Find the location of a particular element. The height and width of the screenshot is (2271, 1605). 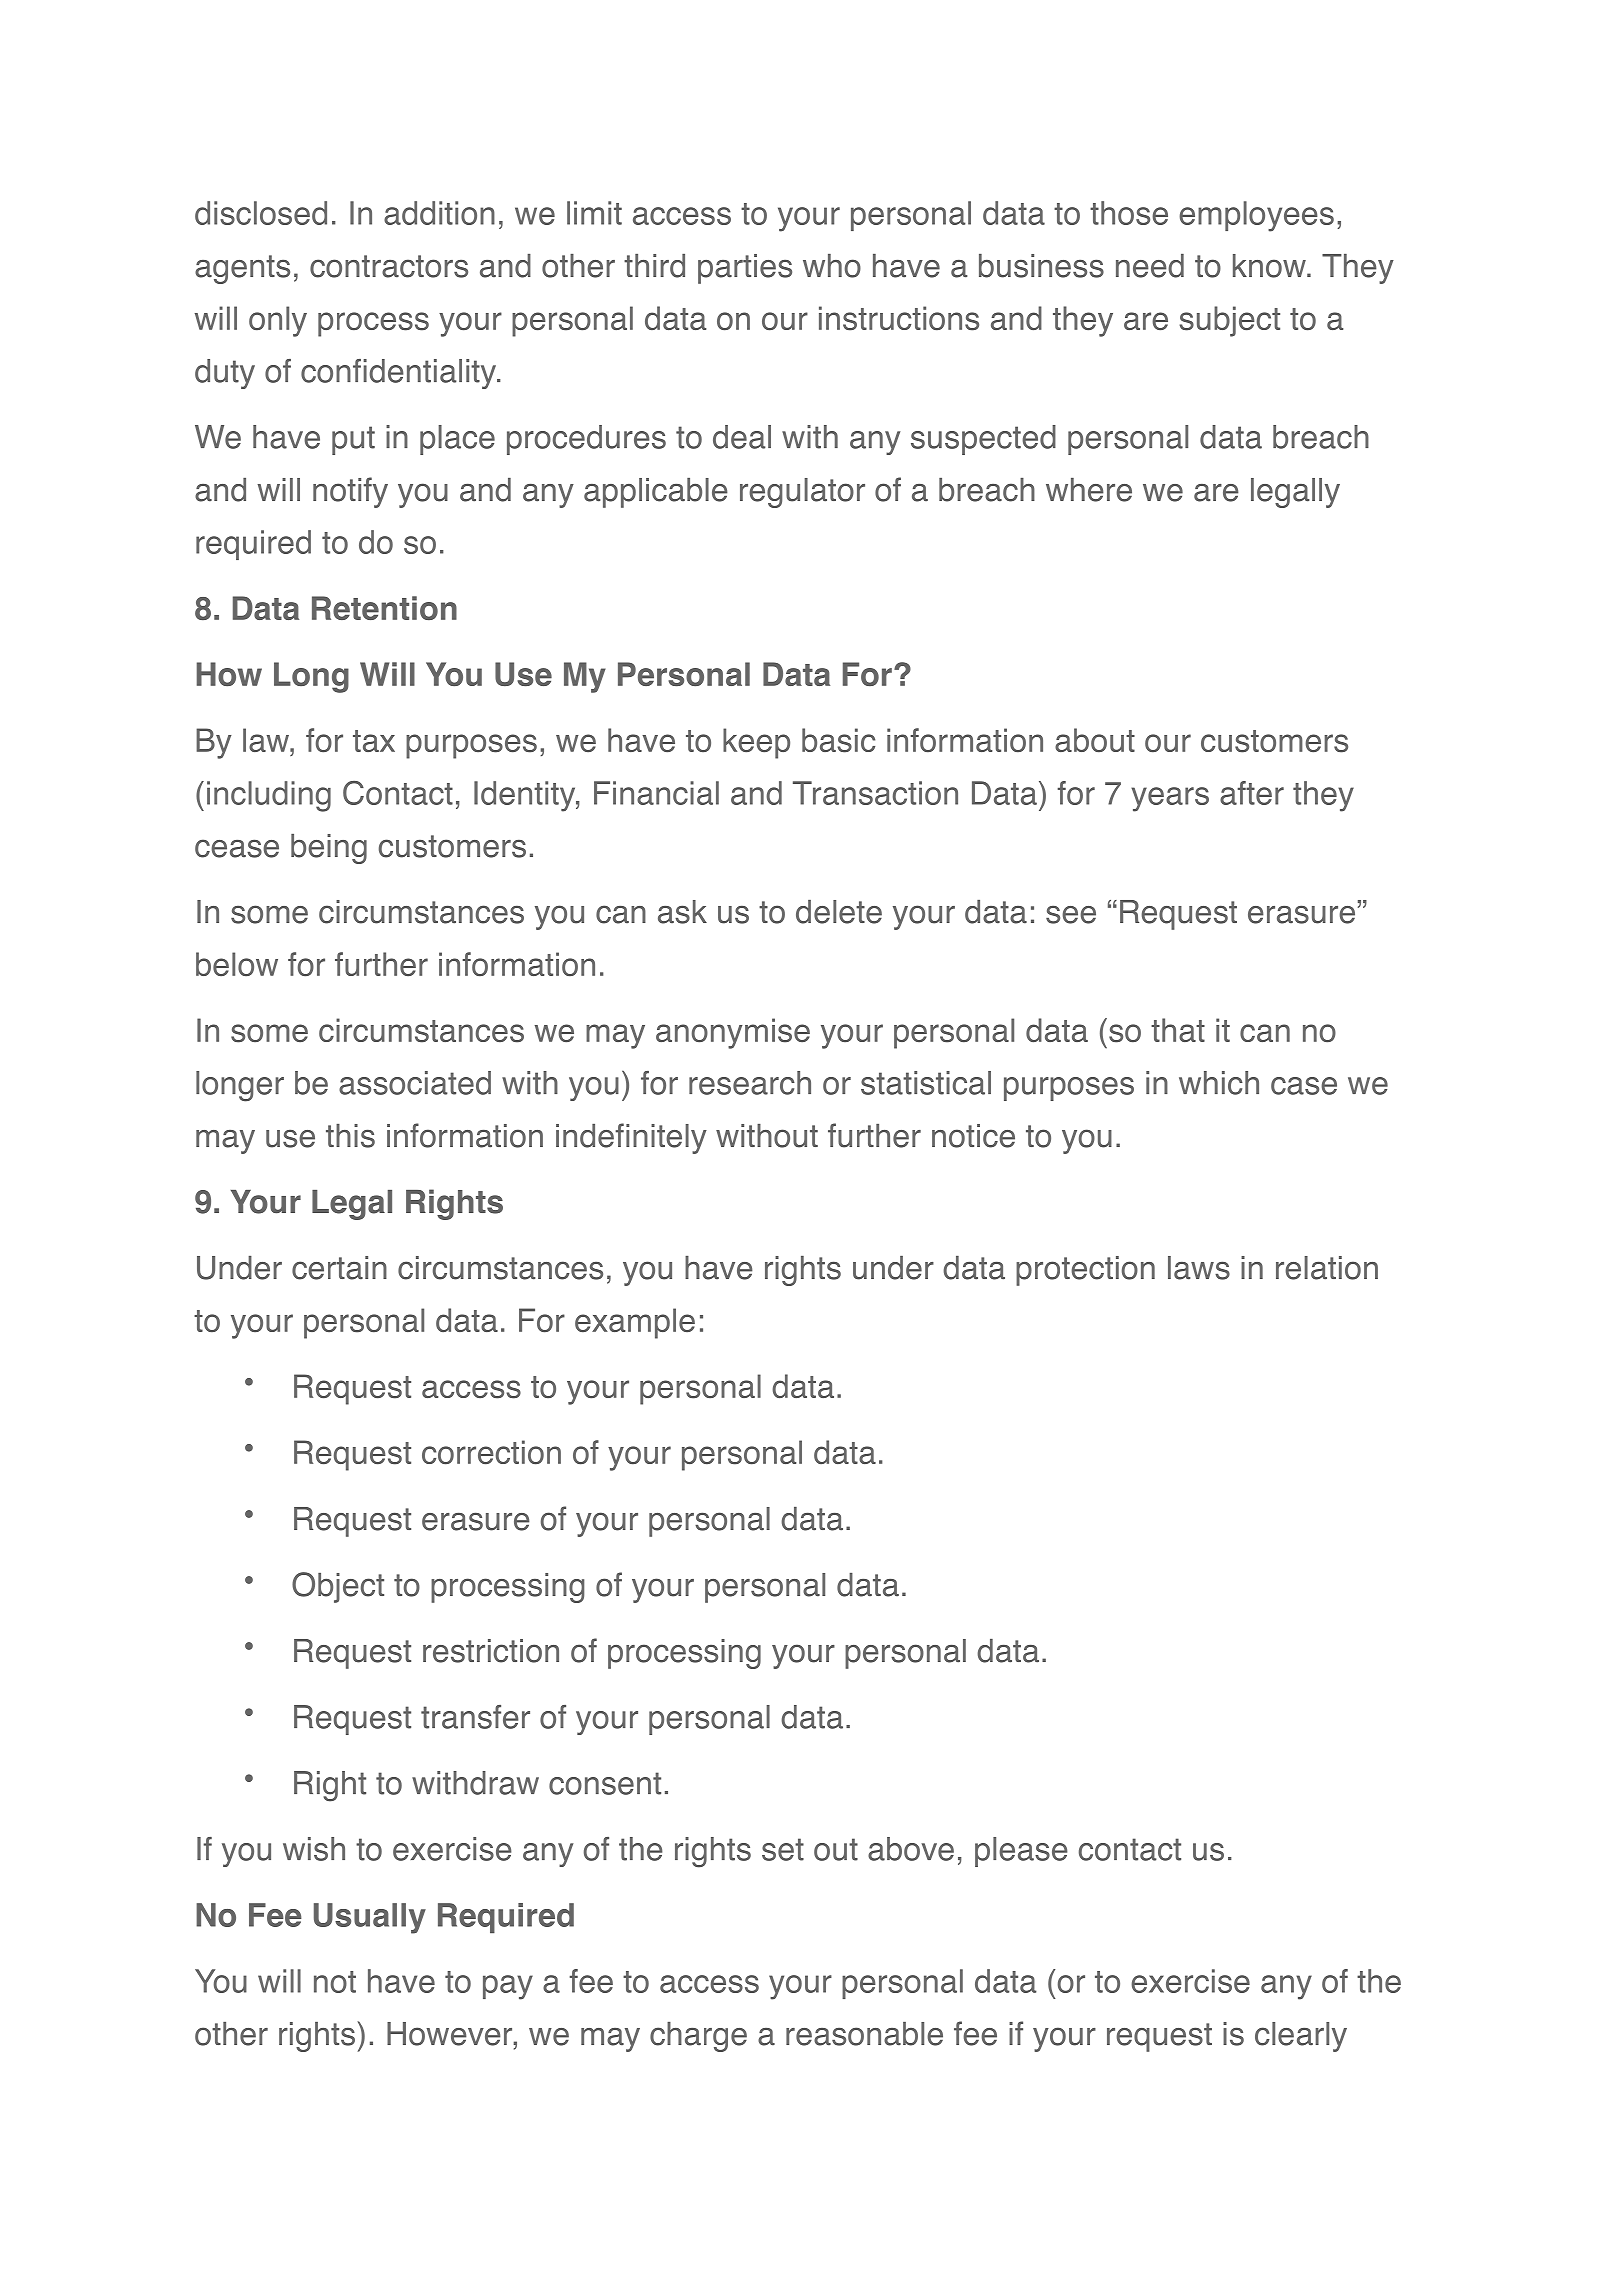

restriction is located at coordinates (491, 1651).
